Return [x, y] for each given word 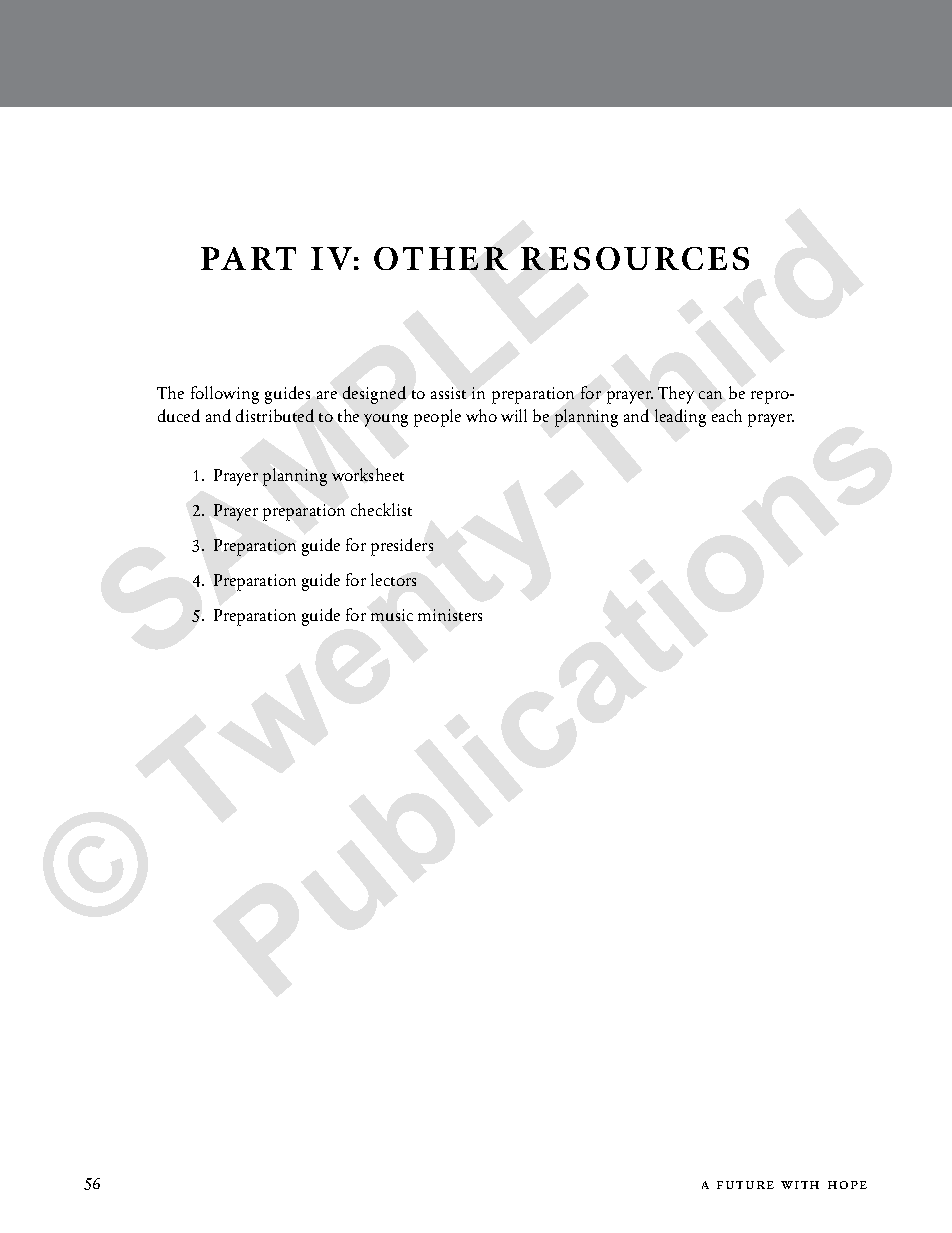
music [392, 615]
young [386, 420]
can [710, 395]
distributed [275, 415]
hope [847, 1185]
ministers [450, 615]
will [514, 415]
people [437, 418]
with [800, 1185]
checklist [381, 509]
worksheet [368, 474]
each [727, 415]
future [745, 1185]
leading [680, 418]
